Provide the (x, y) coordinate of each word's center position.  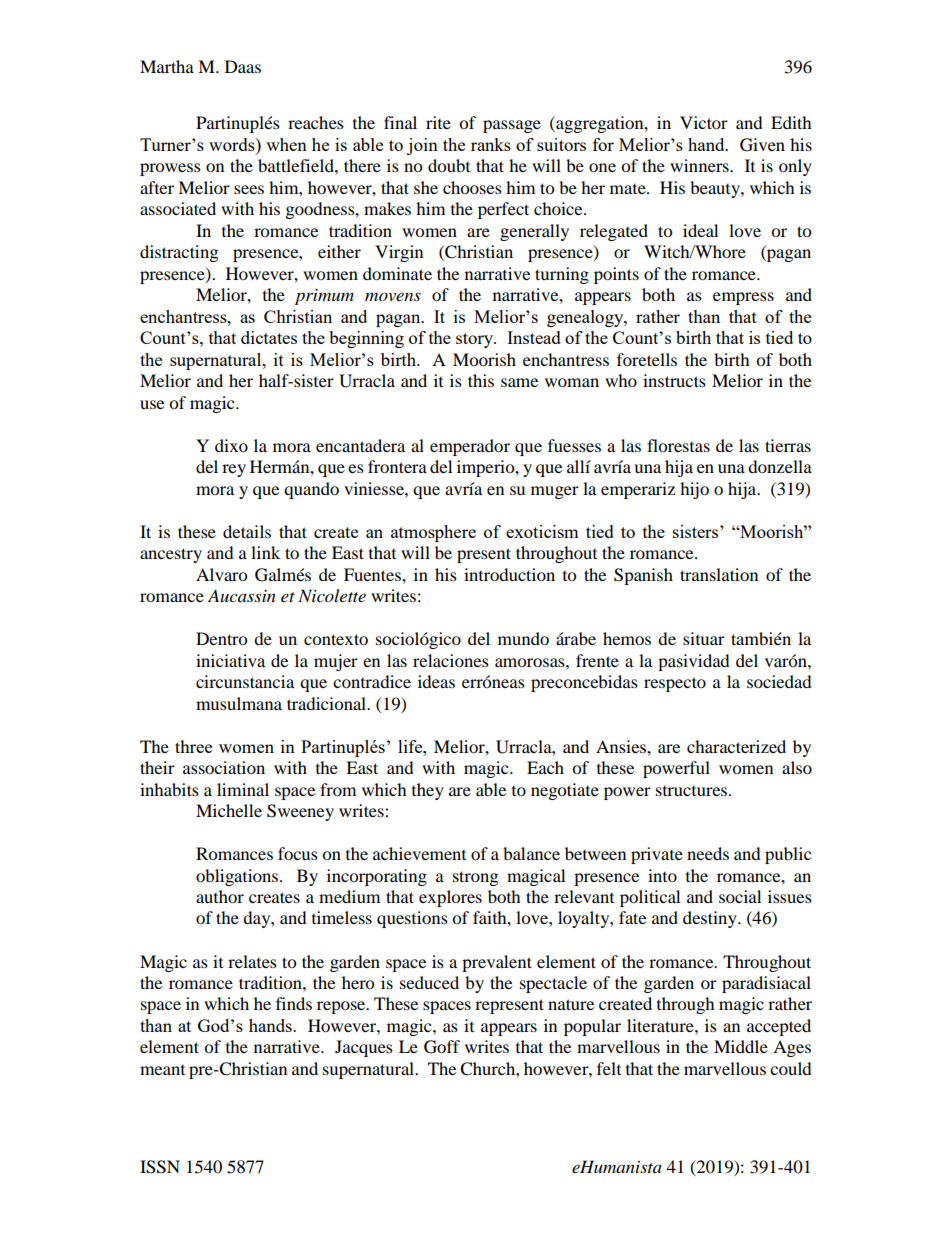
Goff (442, 1047)
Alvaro (221, 574)
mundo (523, 638)
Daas (243, 66)
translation (719, 574)
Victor (704, 122)
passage (512, 126)
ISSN (160, 1167)
